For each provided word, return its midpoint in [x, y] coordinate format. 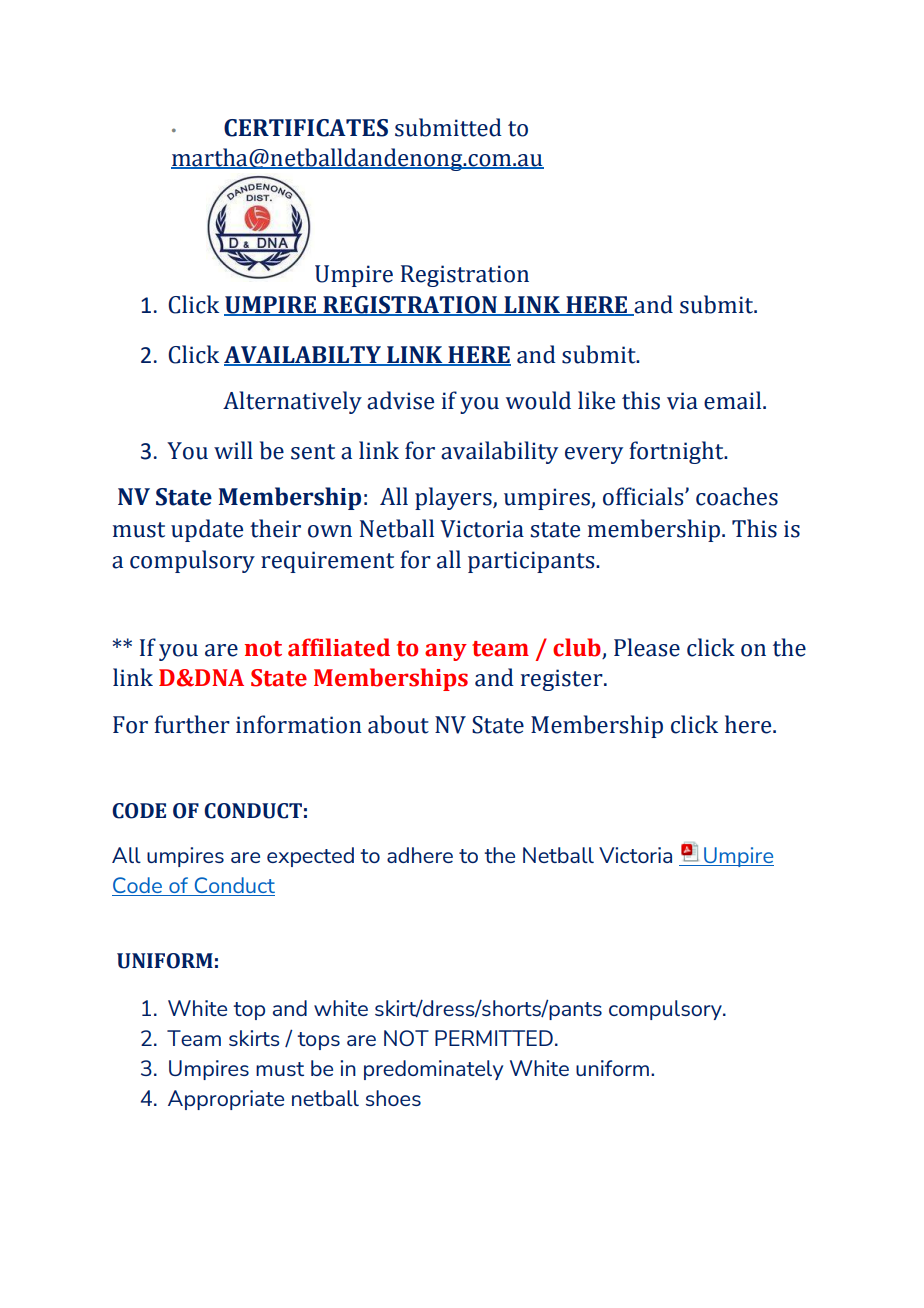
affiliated [339, 647]
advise [400, 400]
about [398, 724]
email [734, 400]
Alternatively [292, 402]
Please [647, 647]
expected [310, 857]
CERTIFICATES [306, 128]
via [682, 401]
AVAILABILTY [303, 355]
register [563, 680]
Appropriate [226, 1100]
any [446, 652]
